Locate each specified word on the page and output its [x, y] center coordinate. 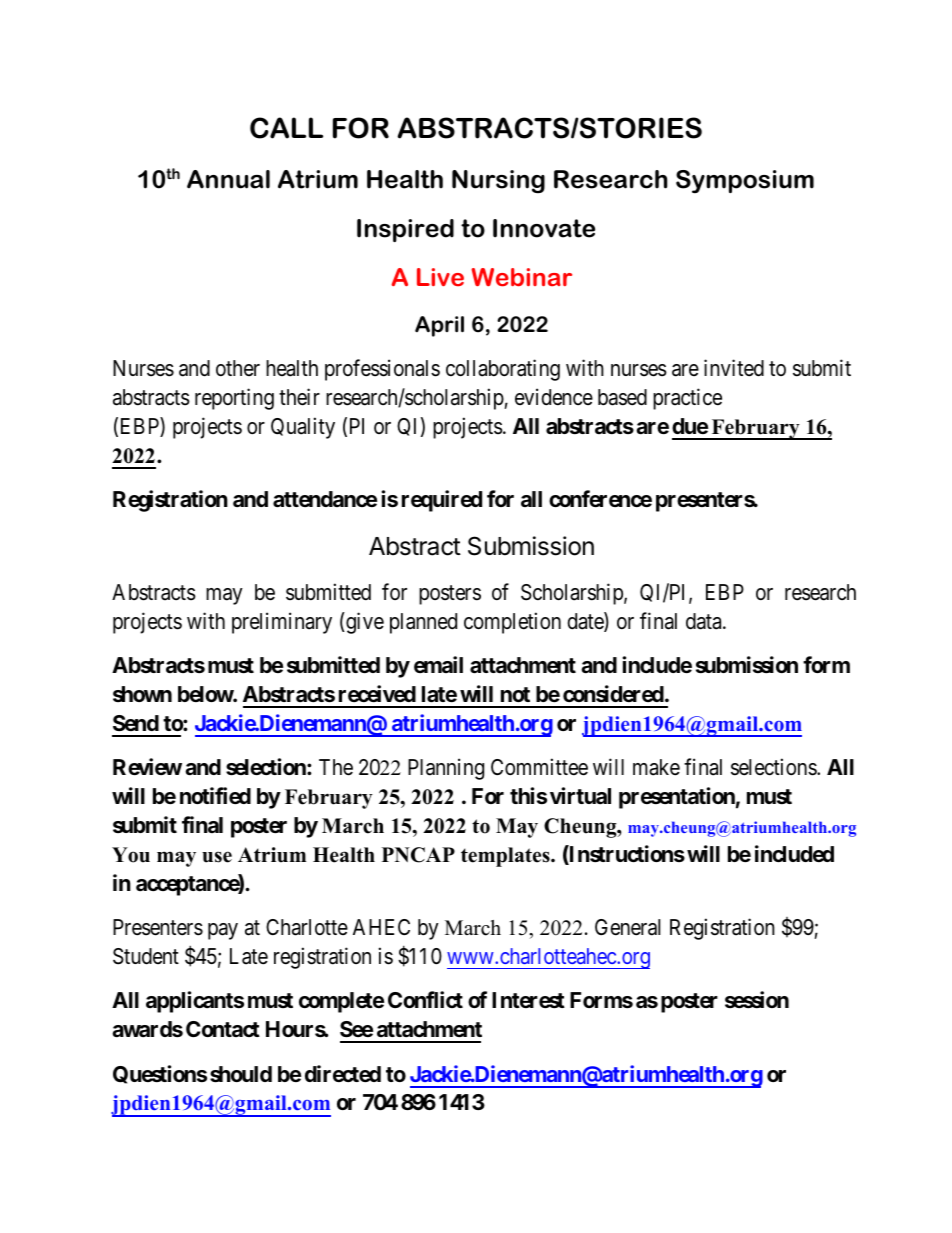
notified [215, 796]
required [442, 501]
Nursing [498, 182]
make [656, 767]
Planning [446, 769]
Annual [228, 179]
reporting [234, 399]
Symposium [745, 182]
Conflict [425, 999]
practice [687, 399]
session [757, 1000]
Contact [223, 1029]
